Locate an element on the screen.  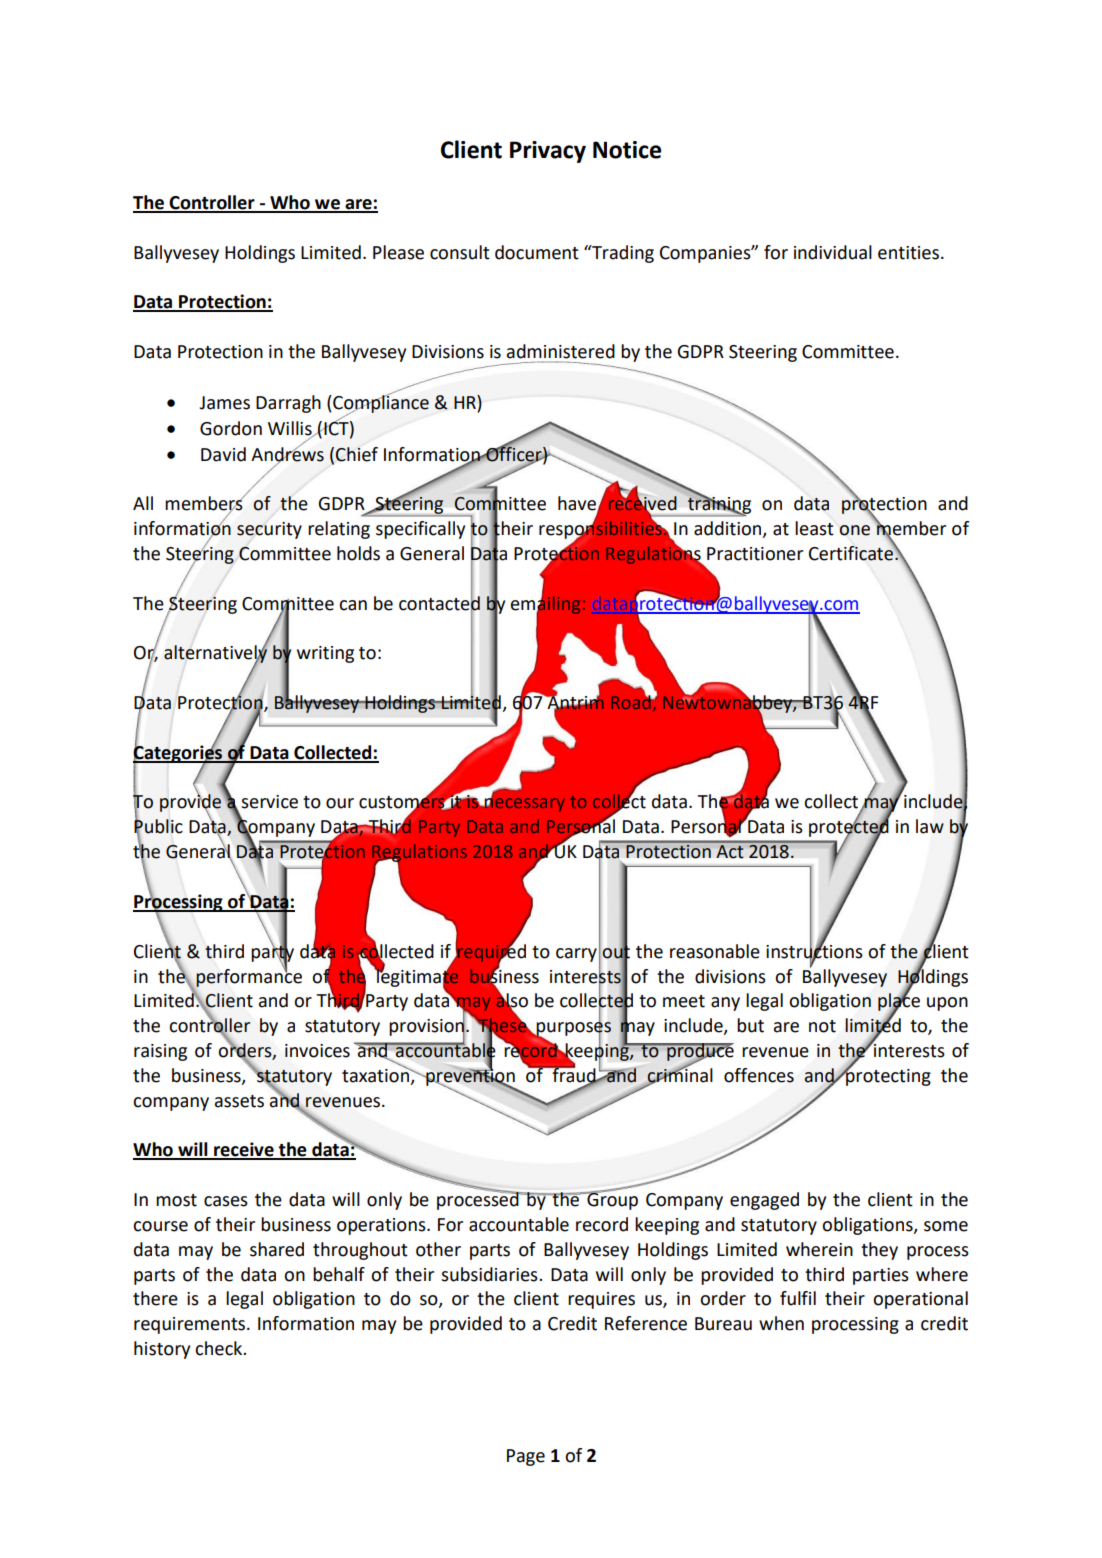
Privacy is located at coordinates (548, 152).
